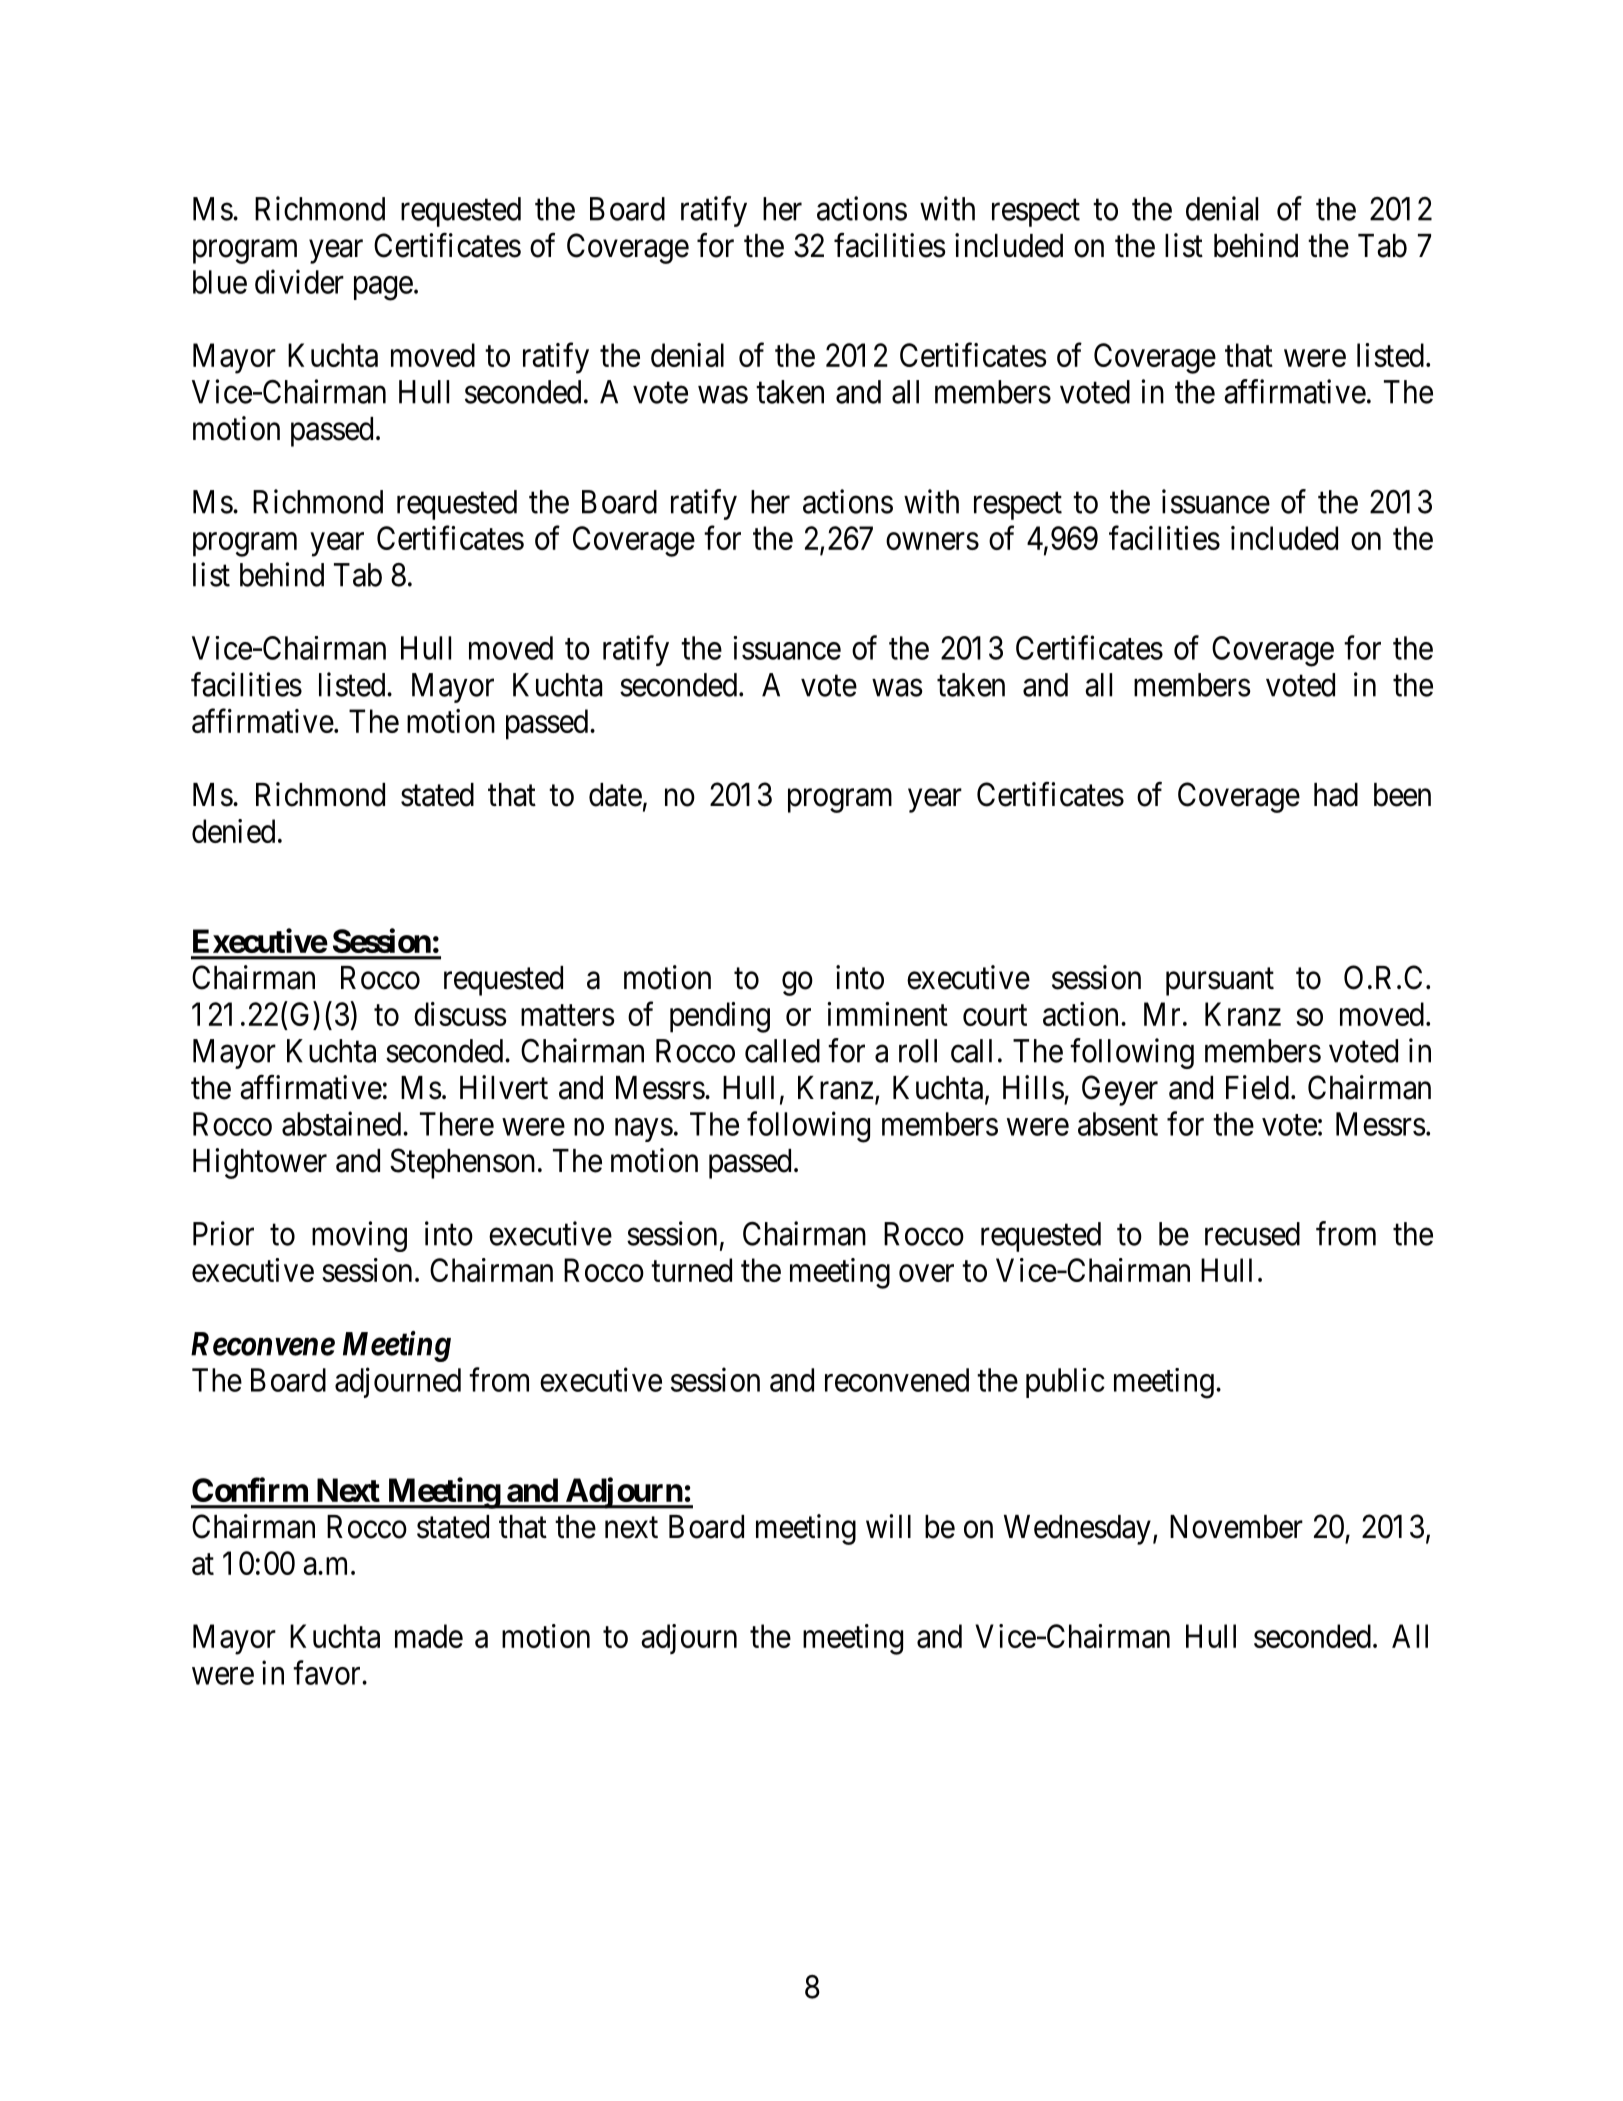 The height and width of the screenshot is (2101, 1623). I want to click on moving, so click(359, 1236).
